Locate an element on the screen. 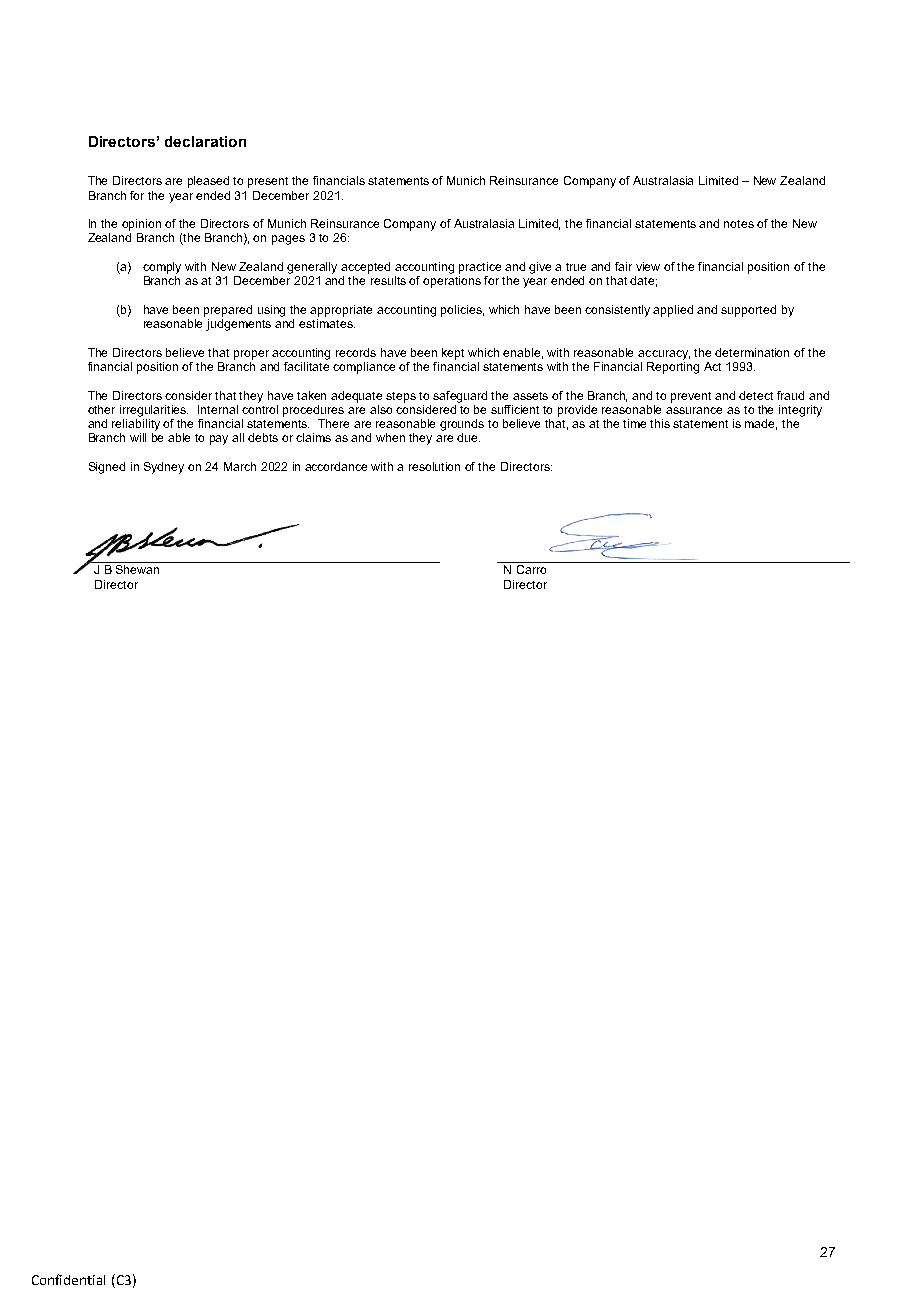  resolution is located at coordinates (434, 466).
